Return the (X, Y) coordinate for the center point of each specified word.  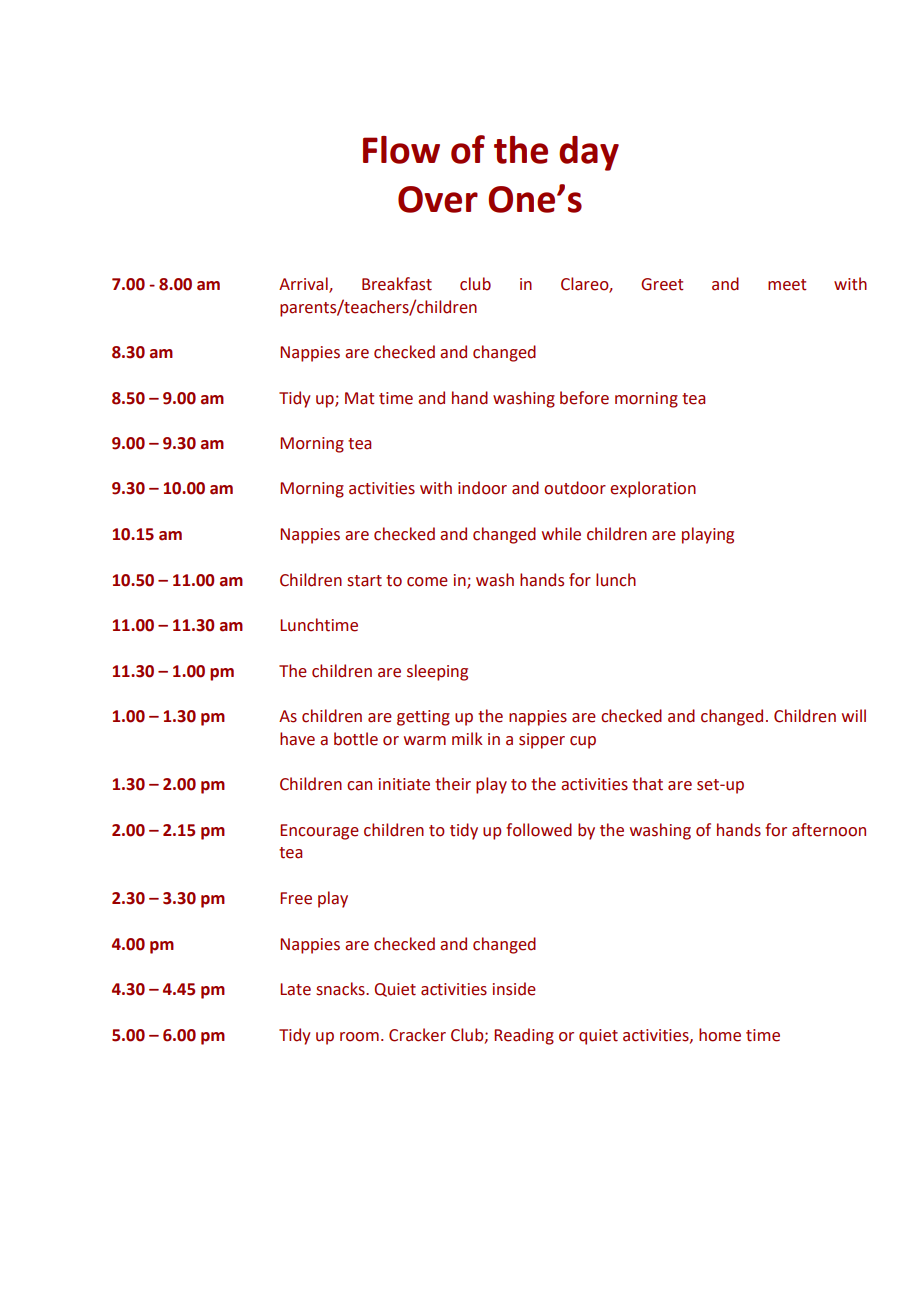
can (359, 786)
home (720, 1035)
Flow (401, 150)
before (584, 398)
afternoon (829, 830)
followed (539, 830)
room (359, 1037)
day (589, 153)
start (364, 581)
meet (787, 285)
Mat (360, 398)
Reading (524, 1036)
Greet (662, 284)
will (854, 715)
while (561, 534)
